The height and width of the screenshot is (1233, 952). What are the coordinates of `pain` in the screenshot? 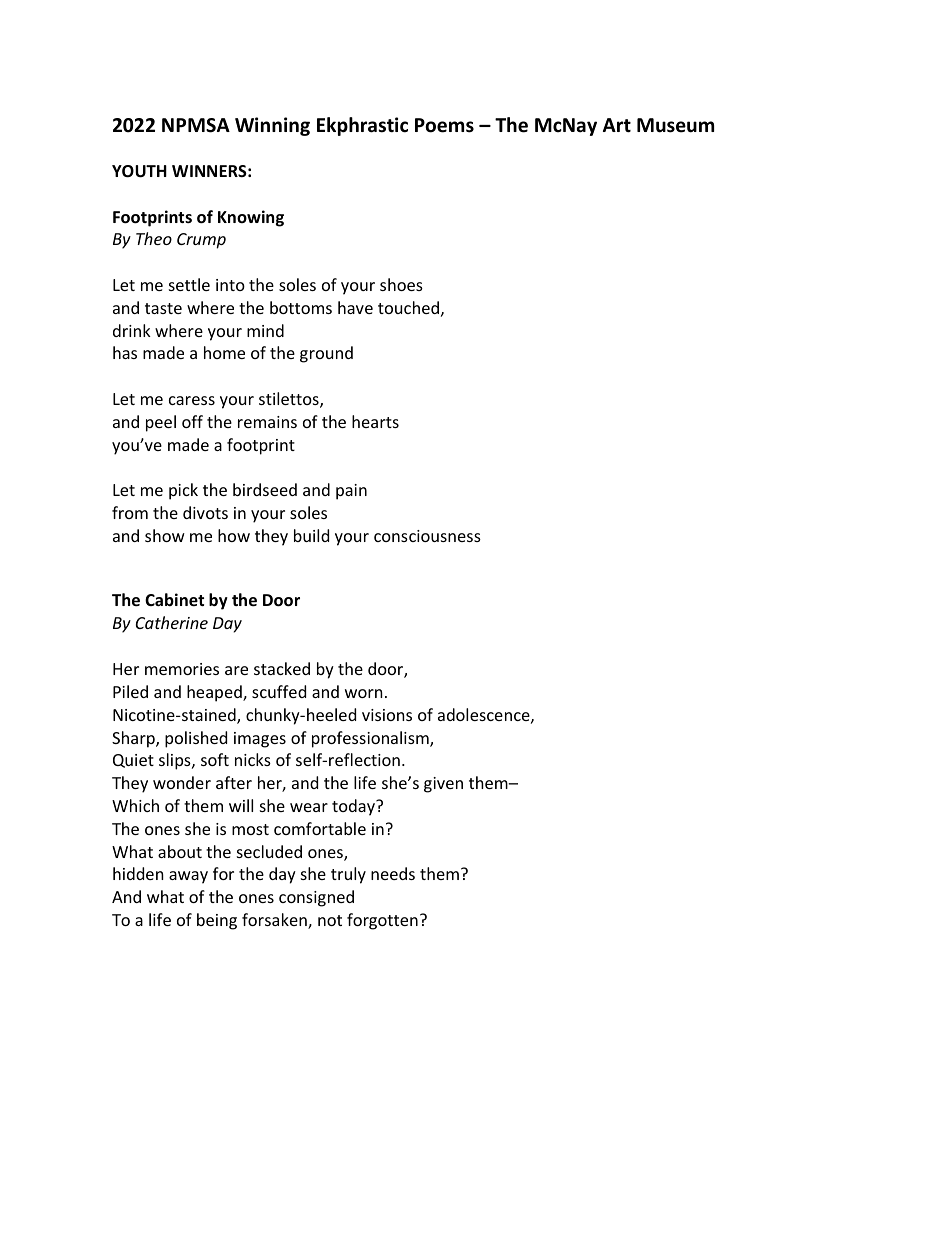 It's located at (351, 492).
